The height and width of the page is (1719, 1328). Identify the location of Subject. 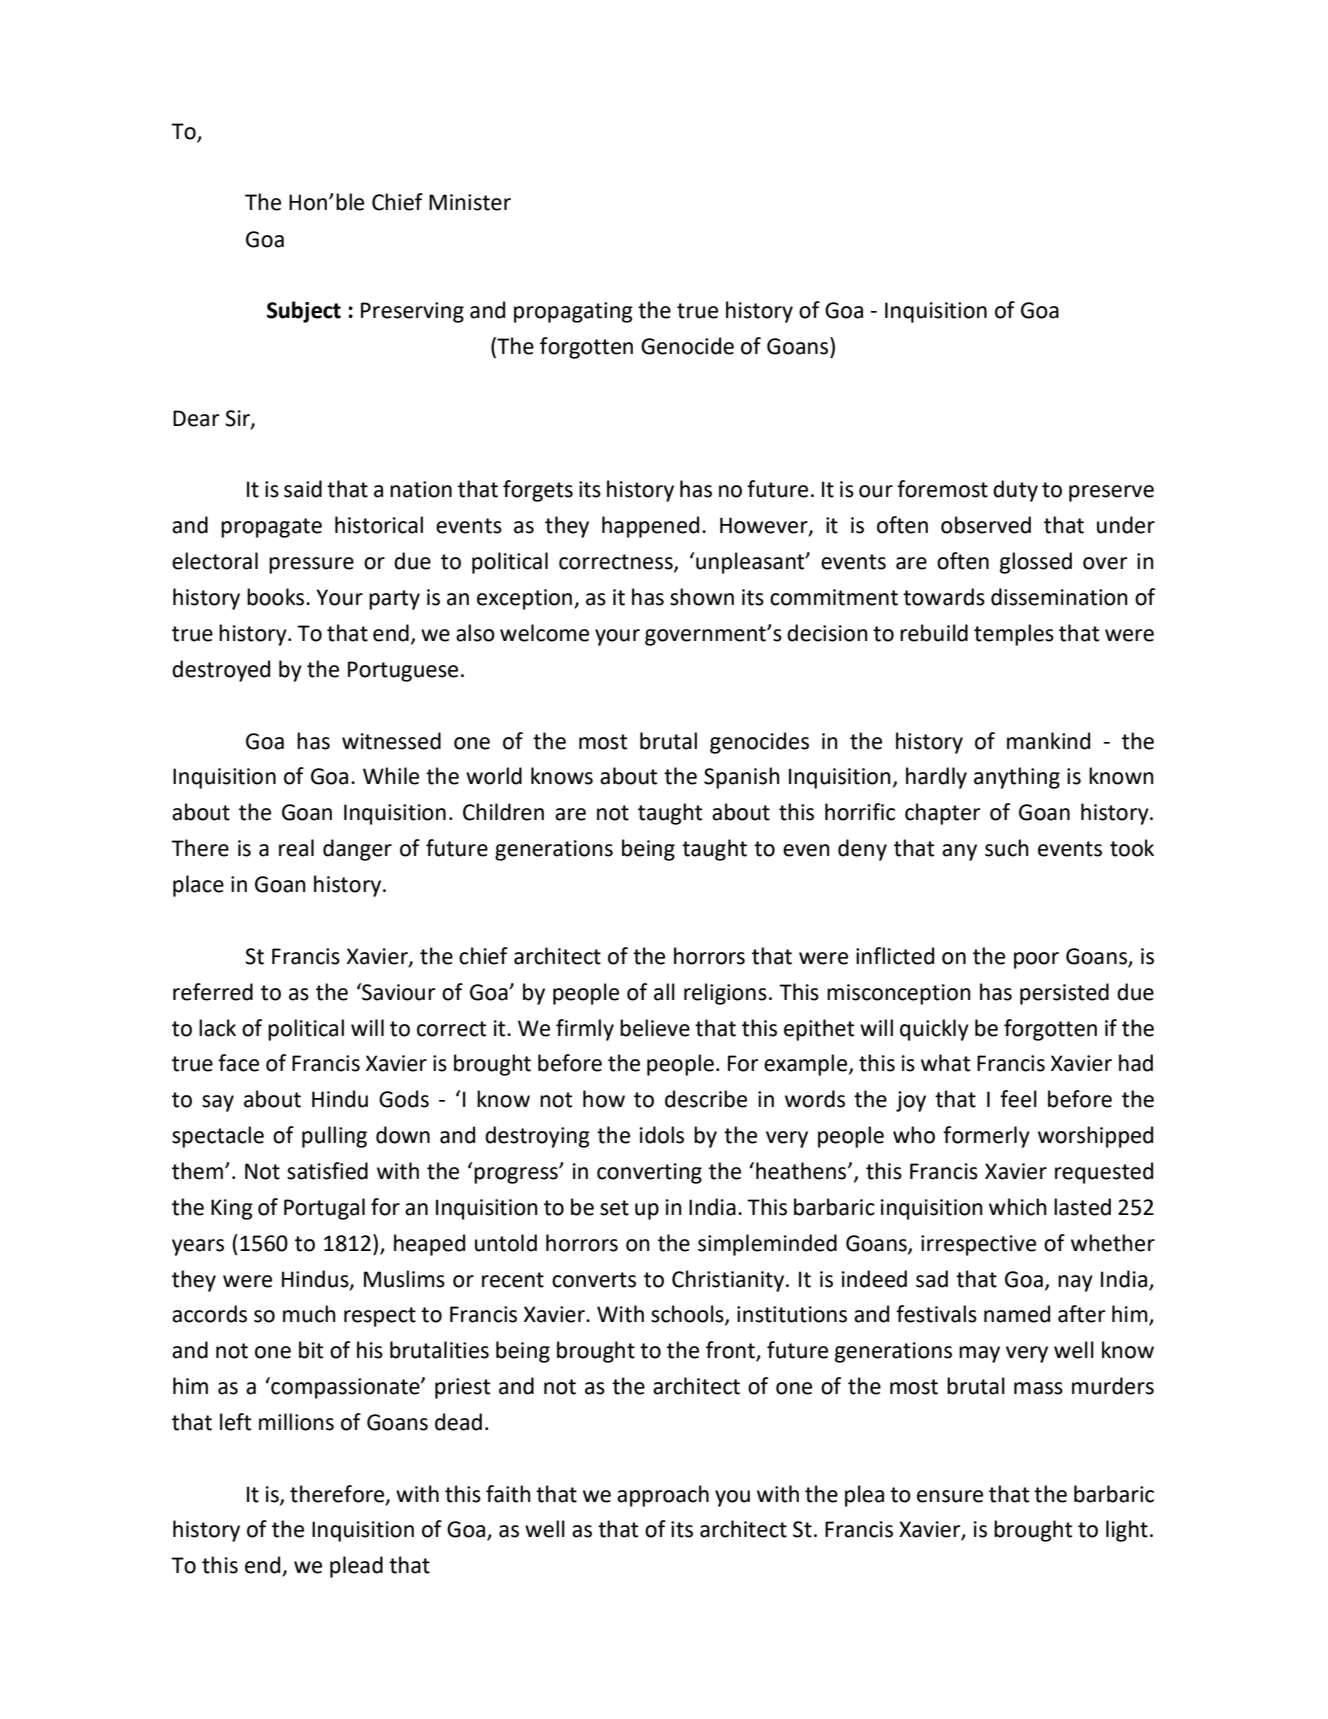
(304, 312).
